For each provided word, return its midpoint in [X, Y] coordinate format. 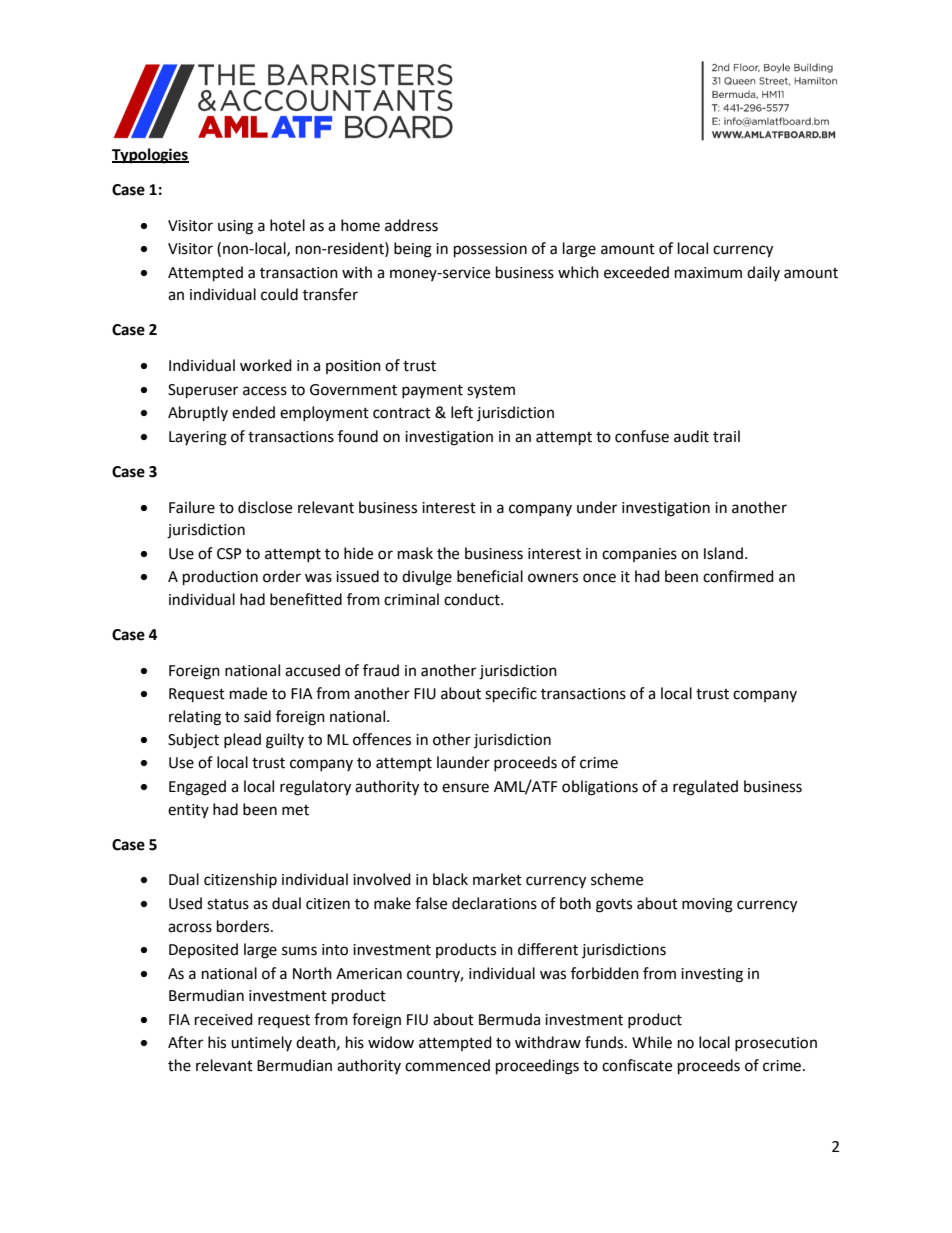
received [224, 1019]
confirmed [738, 576]
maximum [708, 273]
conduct [473, 599]
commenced [447, 1065]
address [411, 225]
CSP [229, 554]
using [235, 227]
